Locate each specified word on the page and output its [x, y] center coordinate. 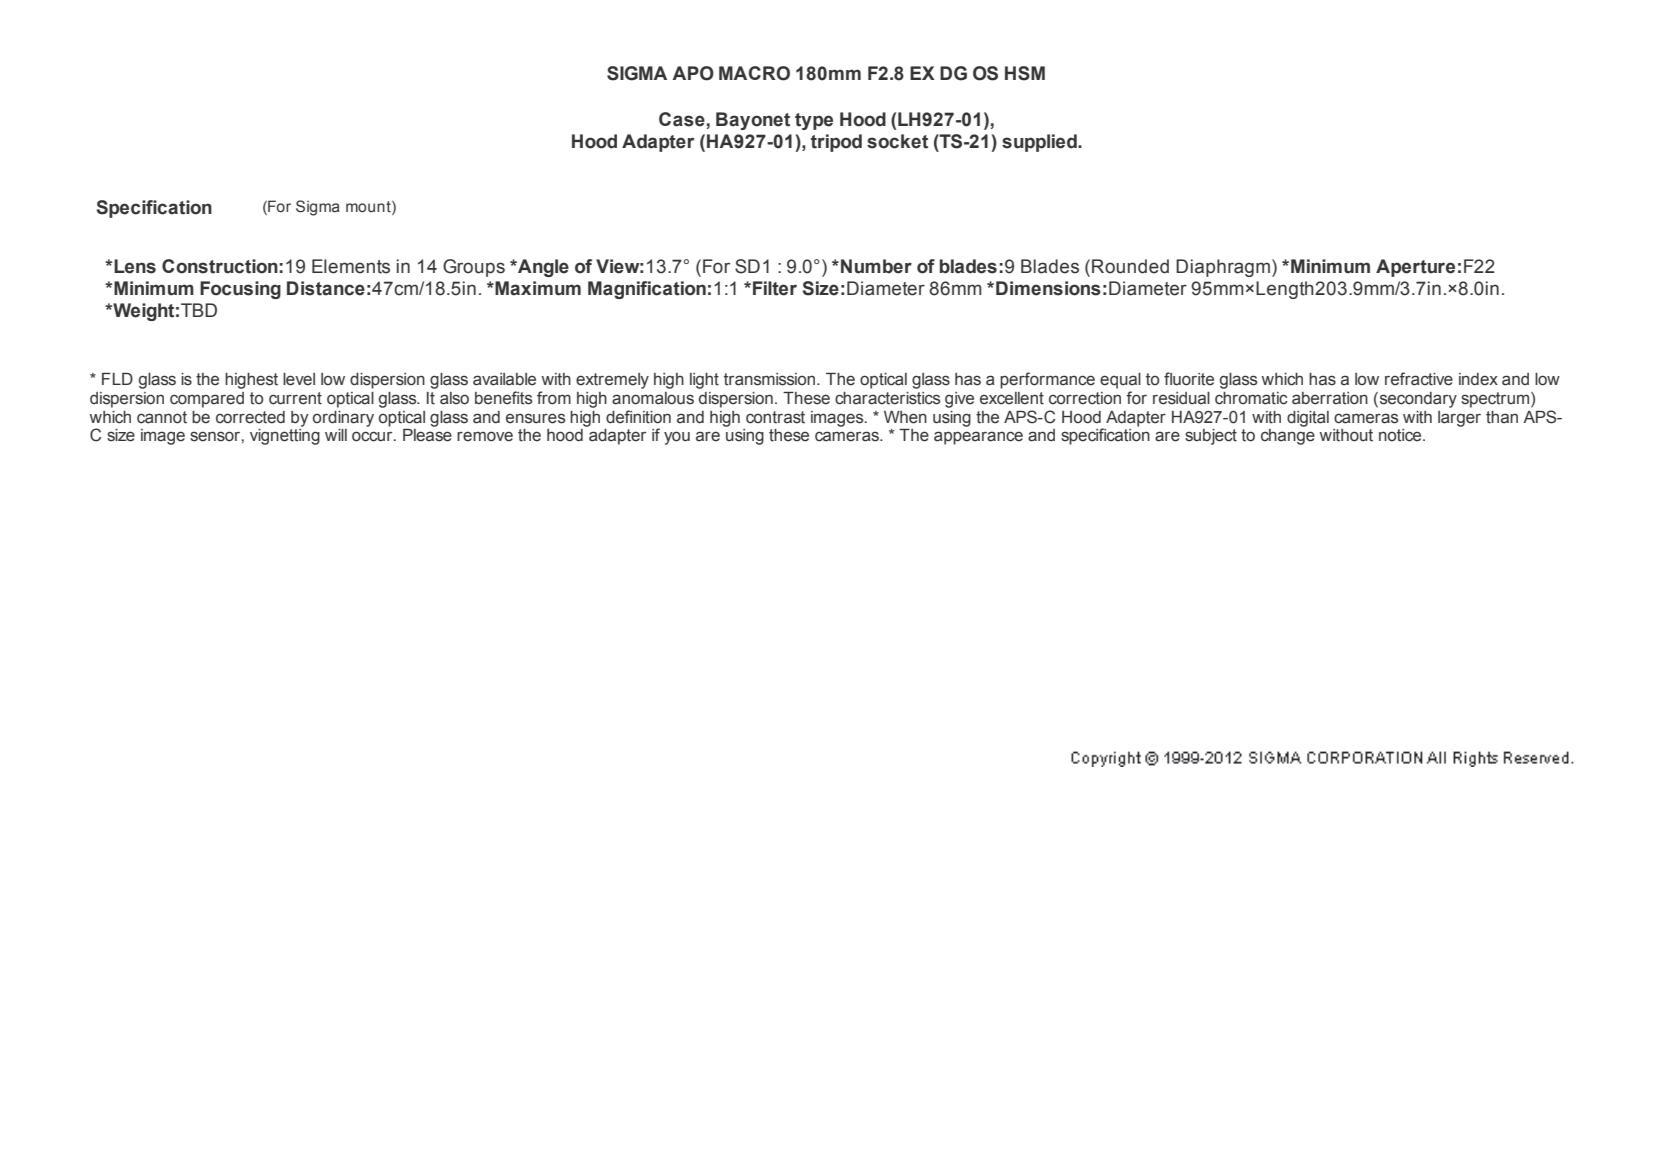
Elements [351, 266]
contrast [775, 417]
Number [876, 266]
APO [693, 73]
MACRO [754, 73]
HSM [1025, 73]
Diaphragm [1224, 268]
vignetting [285, 437]
